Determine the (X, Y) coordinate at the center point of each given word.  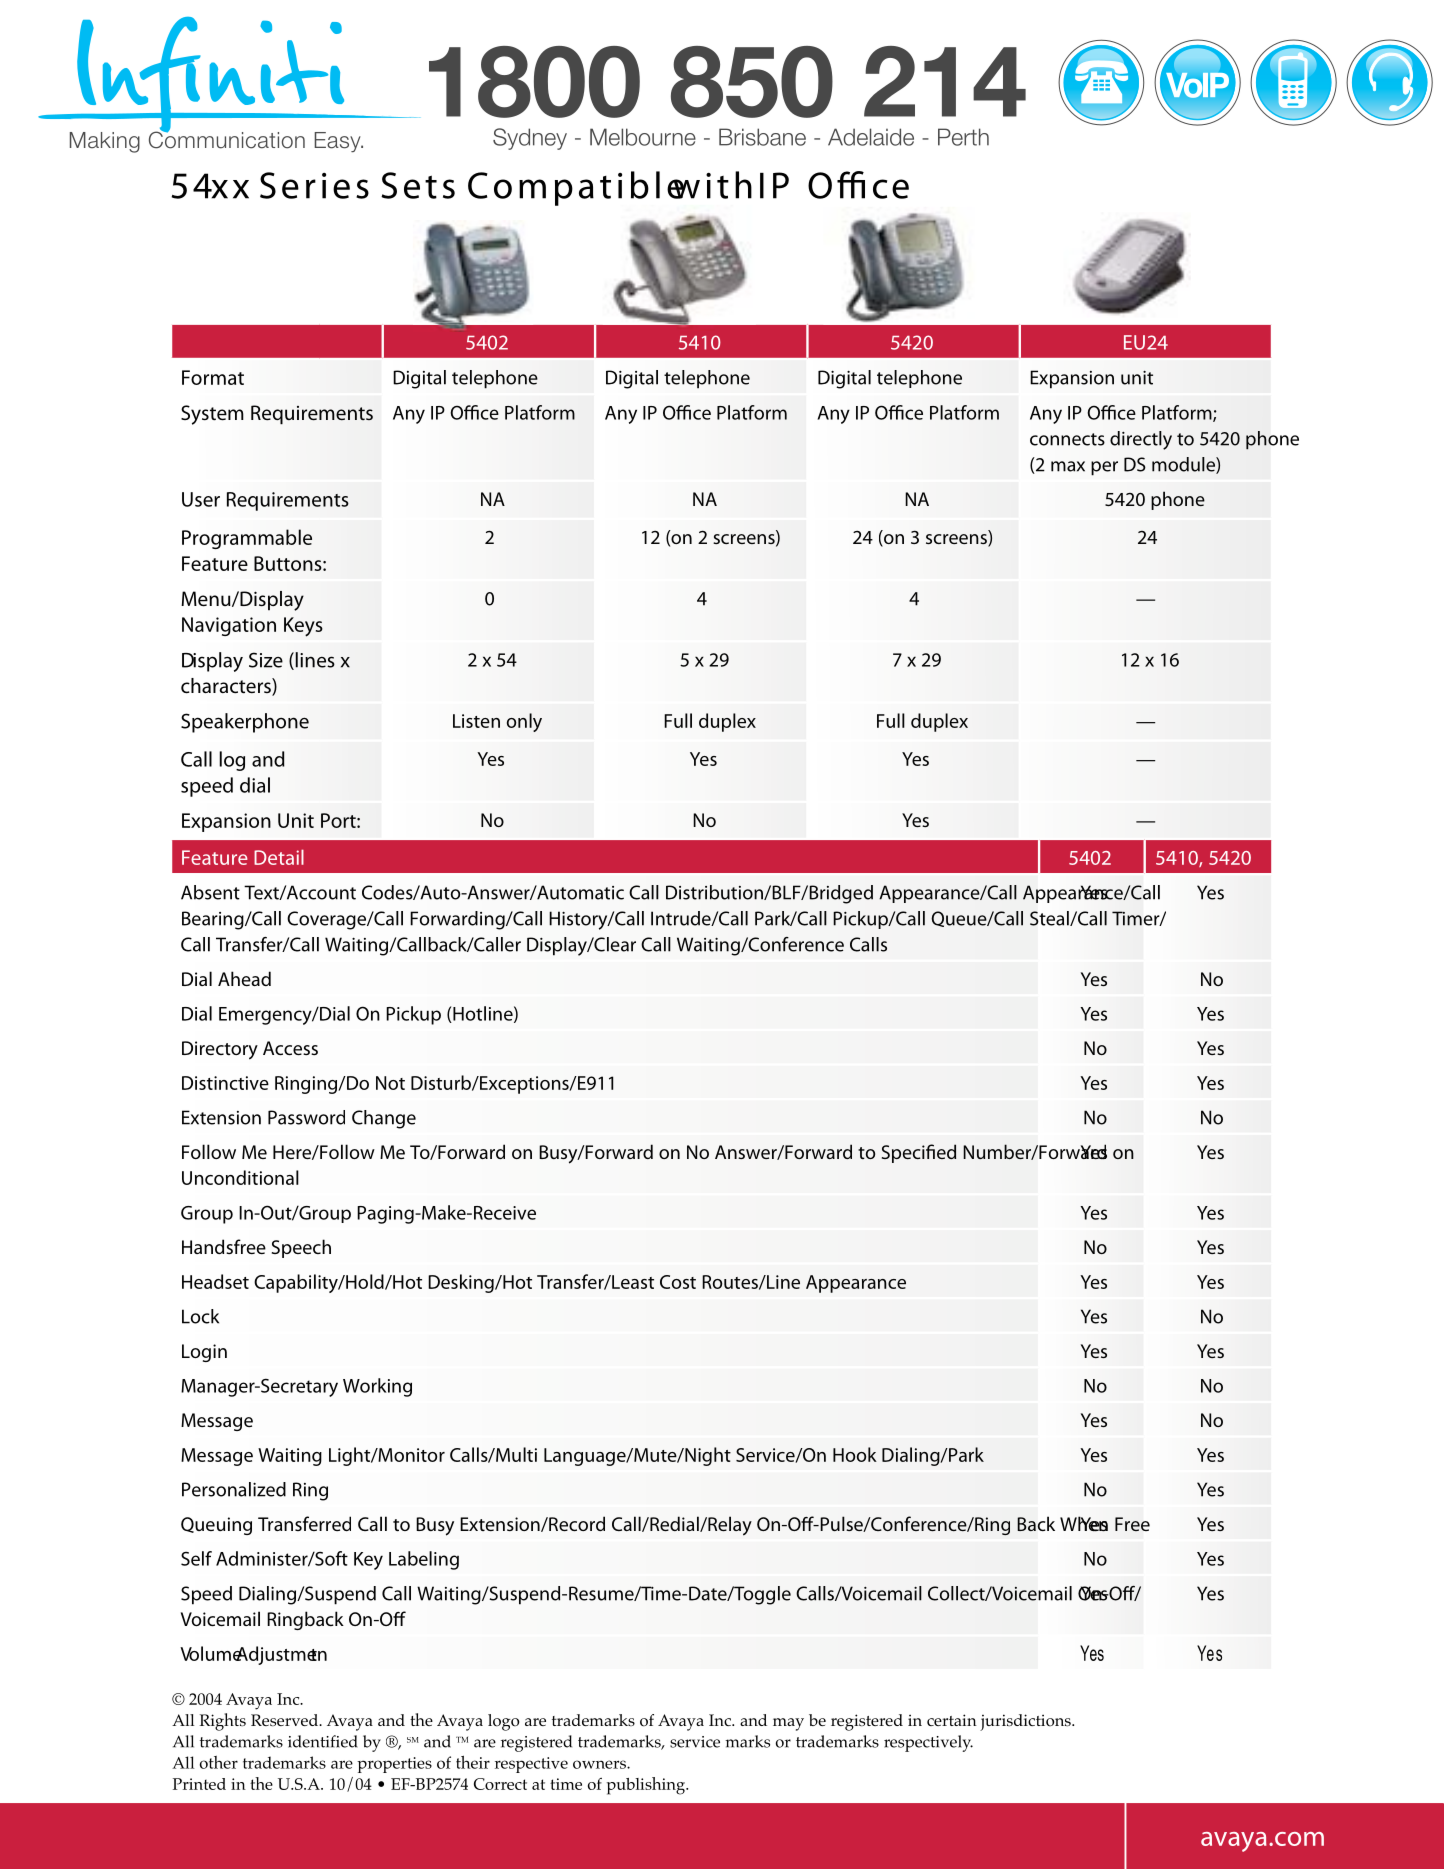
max (1068, 466)
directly (1141, 440)
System (212, 415)
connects (1067, 439)
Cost (678, 1282)
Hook (855, 1454)
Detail (279, 857)
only (524, 722)
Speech (301, 1248)
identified (323, 1741)
